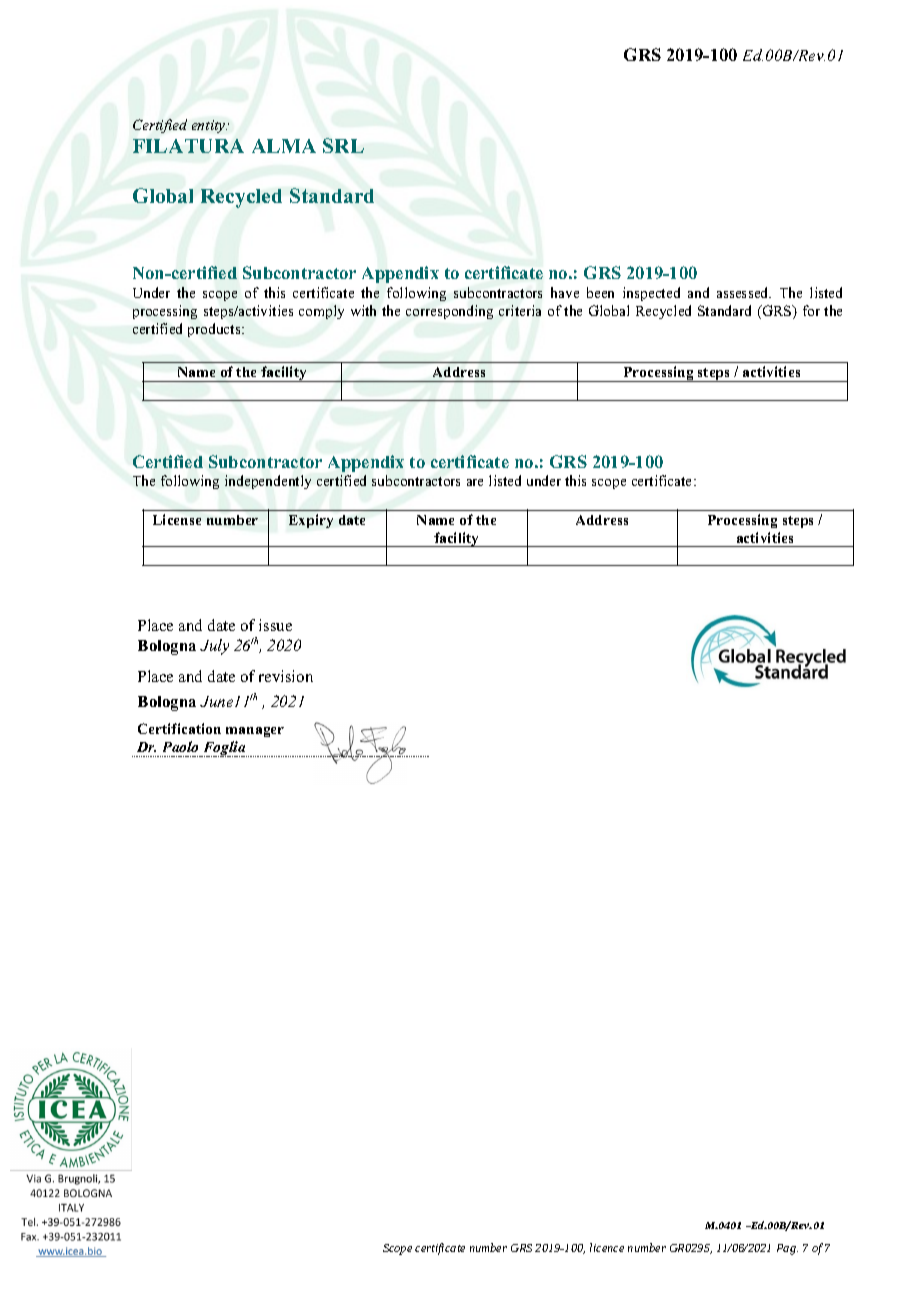 The image size is (924, 1308). What do you see at coordinates (286, 676) in the page?
I see `revision` at bounding box center [286, 676].
